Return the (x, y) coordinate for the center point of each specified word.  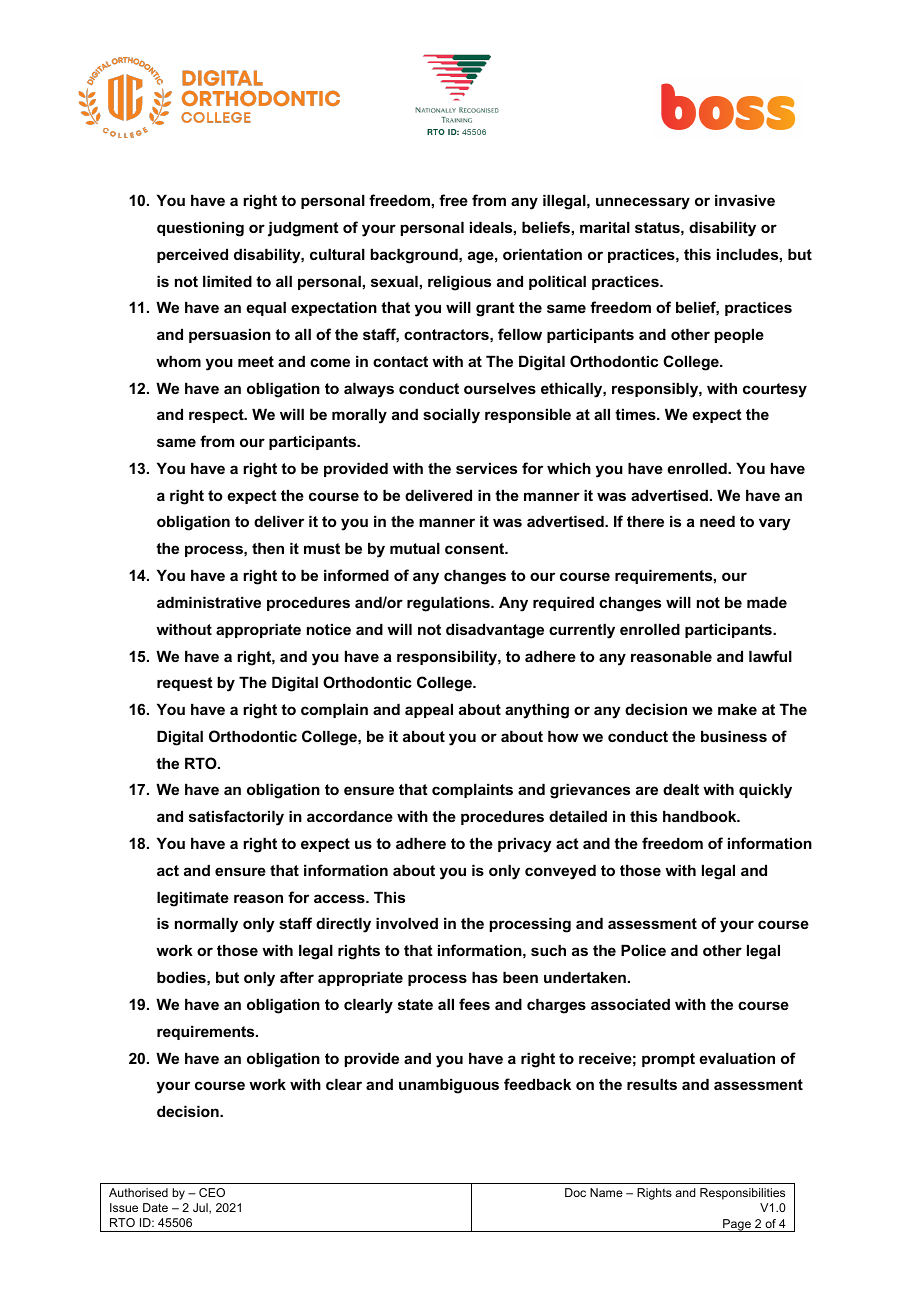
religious (459, 283)
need (717, 521)
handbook (701, 816)
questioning (200, 229)
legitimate (193, 899)
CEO (212, 1192)
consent (476, 548)
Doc (575, 1192)
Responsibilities (742, 1194)
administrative (209, 602)
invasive (745, 200)
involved (407, 923)
